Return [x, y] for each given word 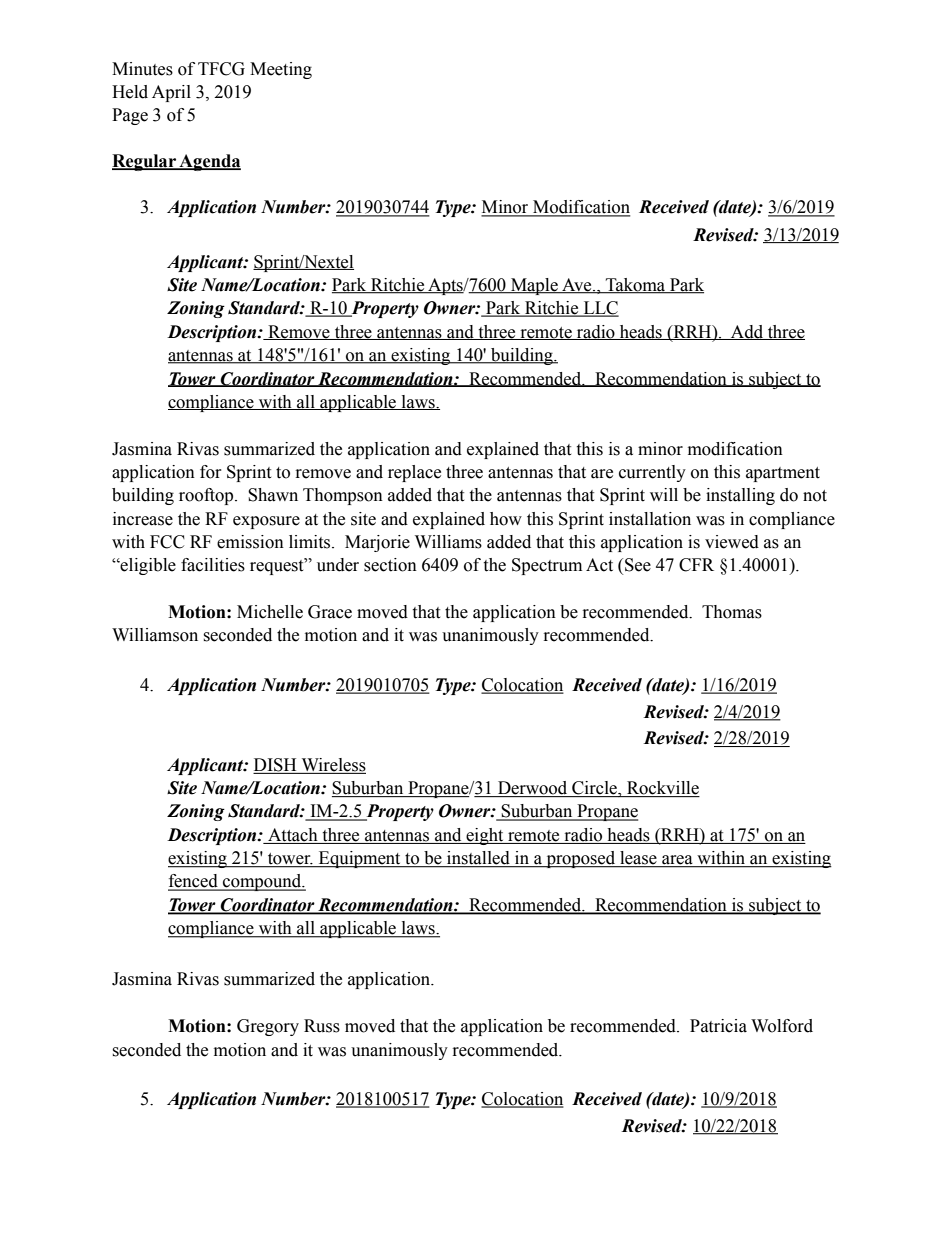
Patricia [718, 1026]
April [171, 93]
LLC [600, 309]
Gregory [268, 1027]
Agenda [209, 162]
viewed [732, 542]
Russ [322, 1026]
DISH [275, 765]
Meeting [281, 70]
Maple [534, 286]
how [506, 519]
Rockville [662, 789]
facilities [213, 565]
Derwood [533, 789]
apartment [783, 474]
